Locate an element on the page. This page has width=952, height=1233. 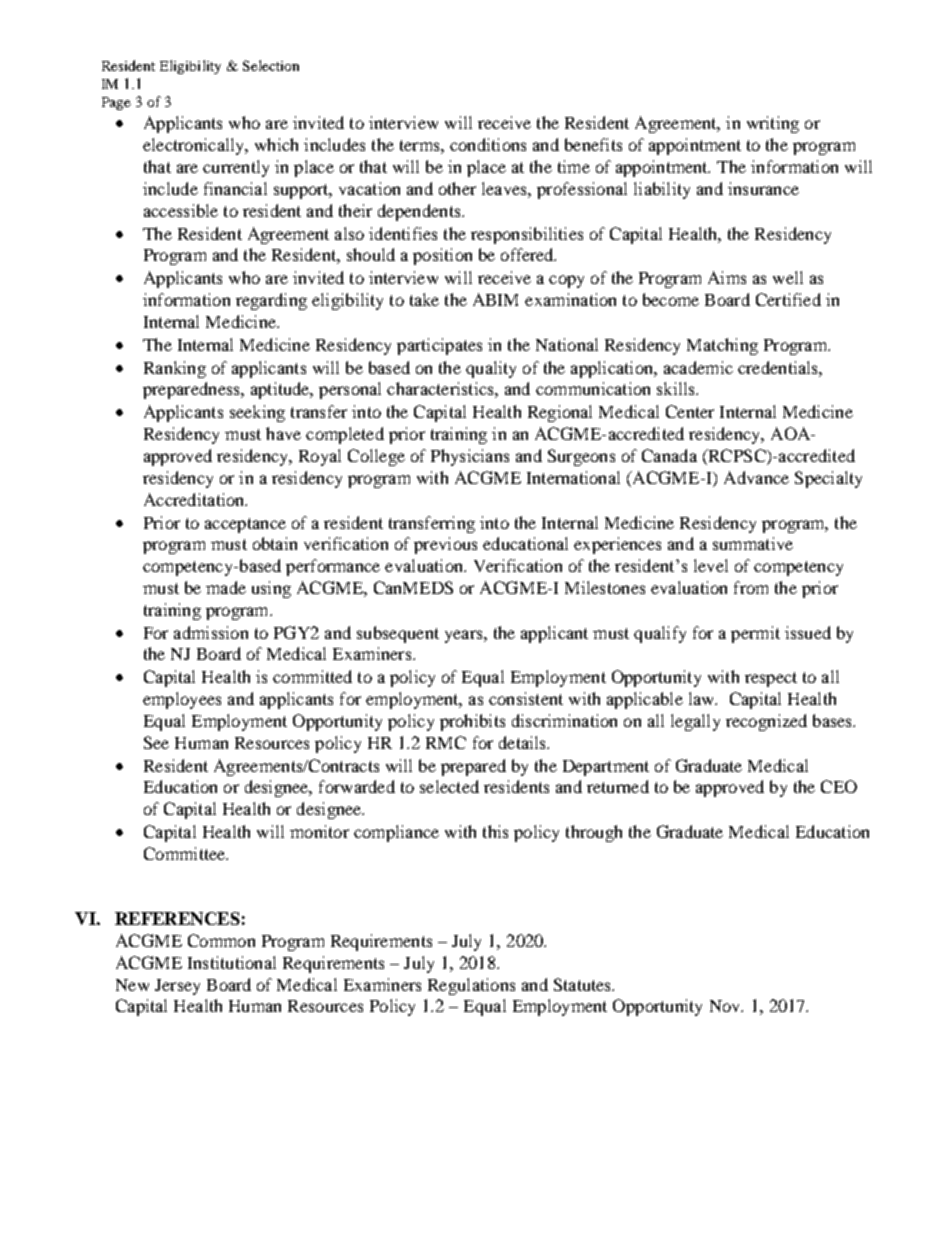
quality is located at coordinates (491, 369).
